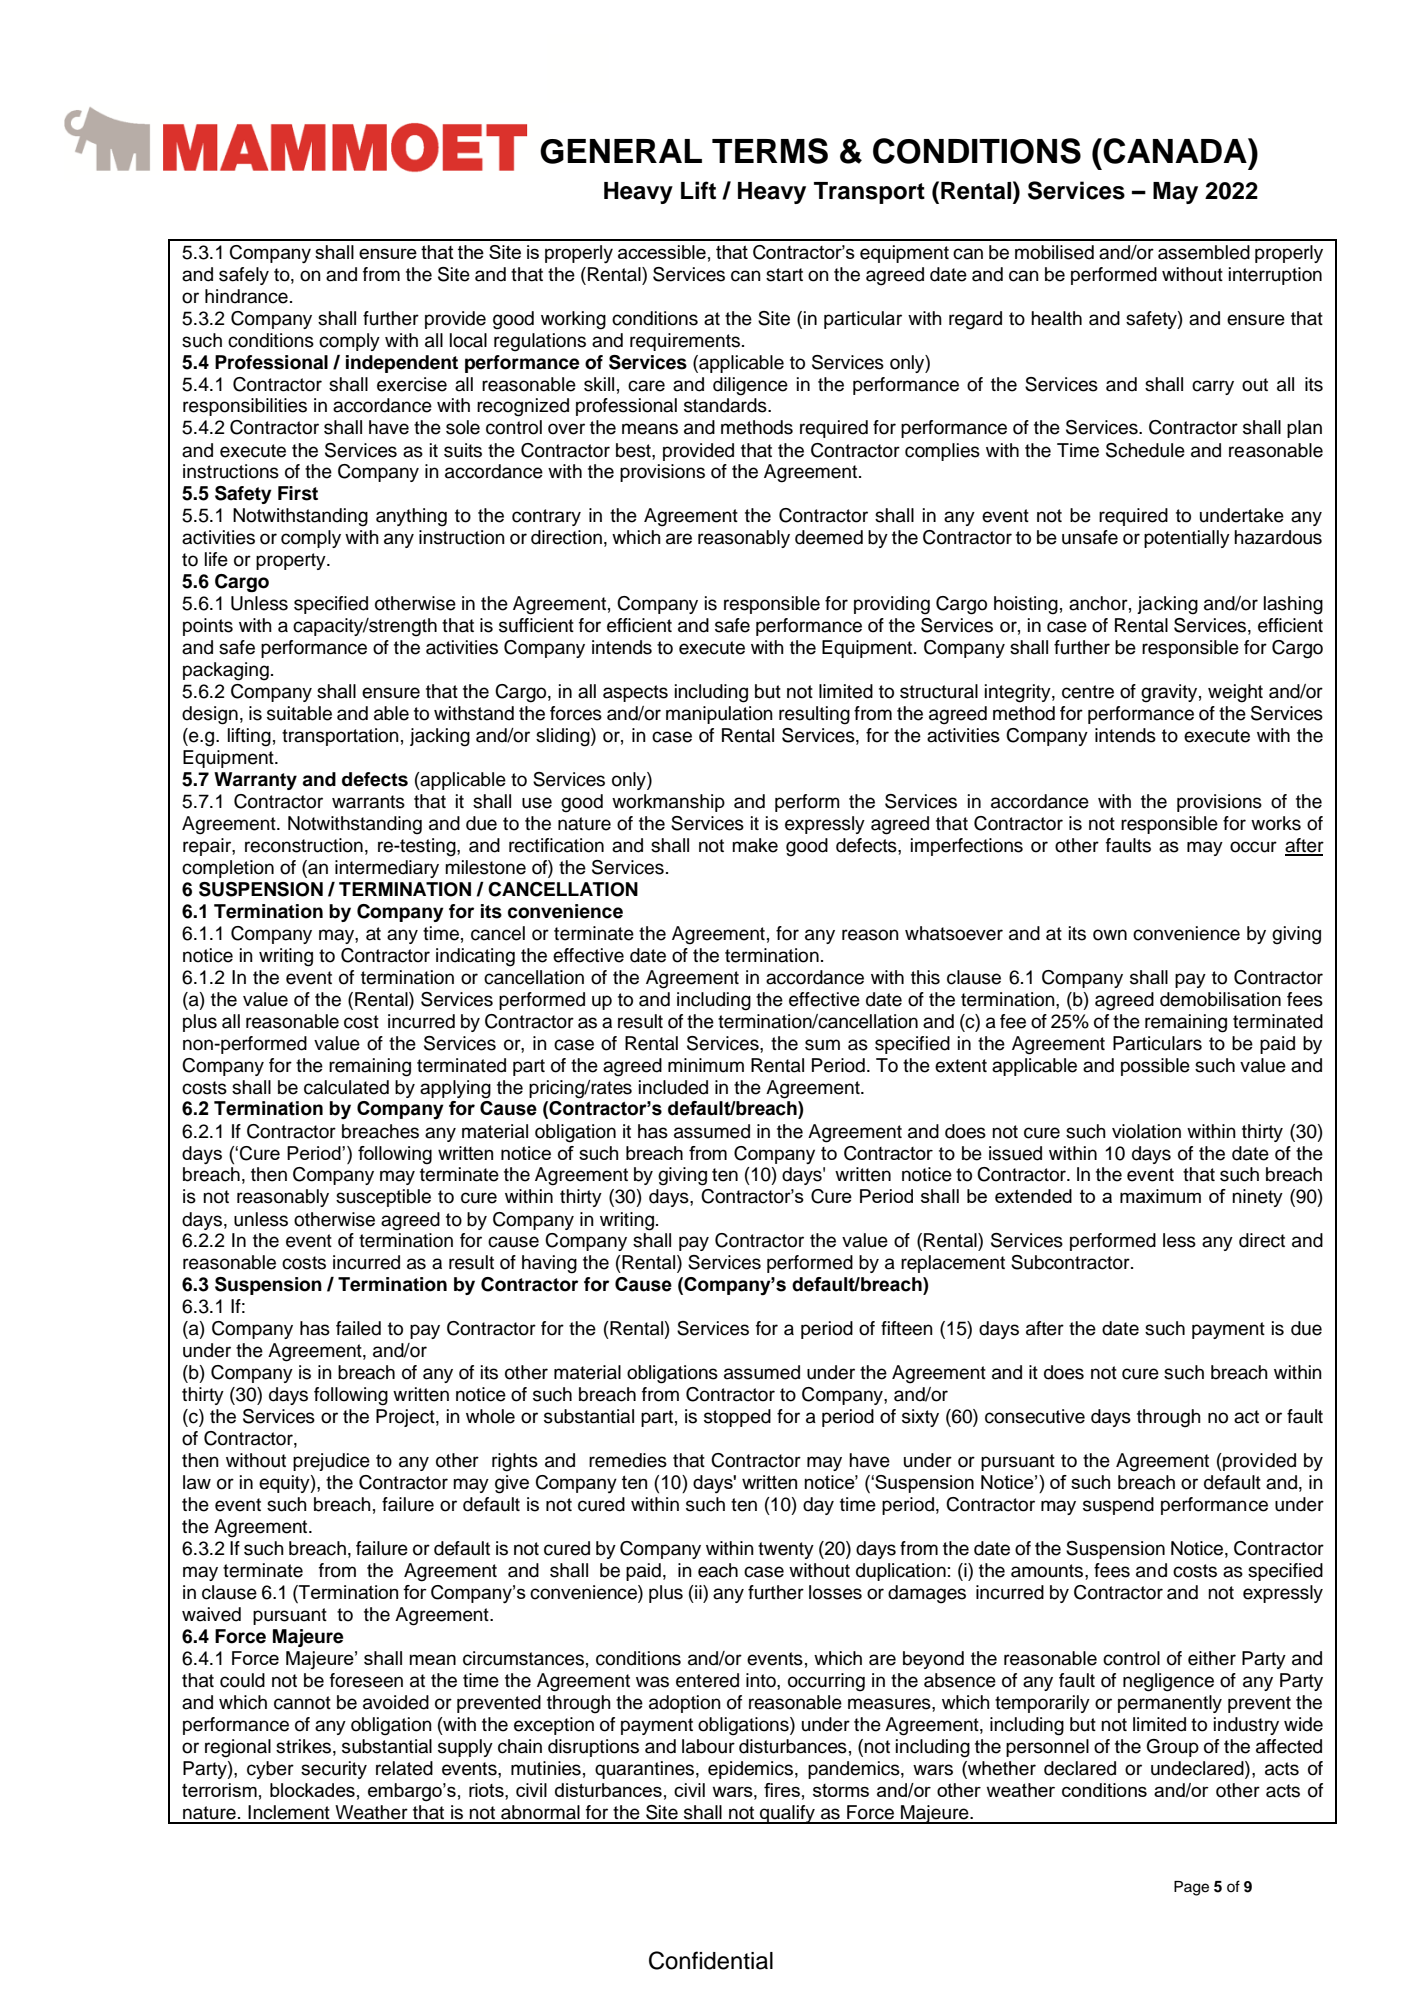  Describe the element at coordinates (246, 296) in the document. I see `hindrance` at that location.
